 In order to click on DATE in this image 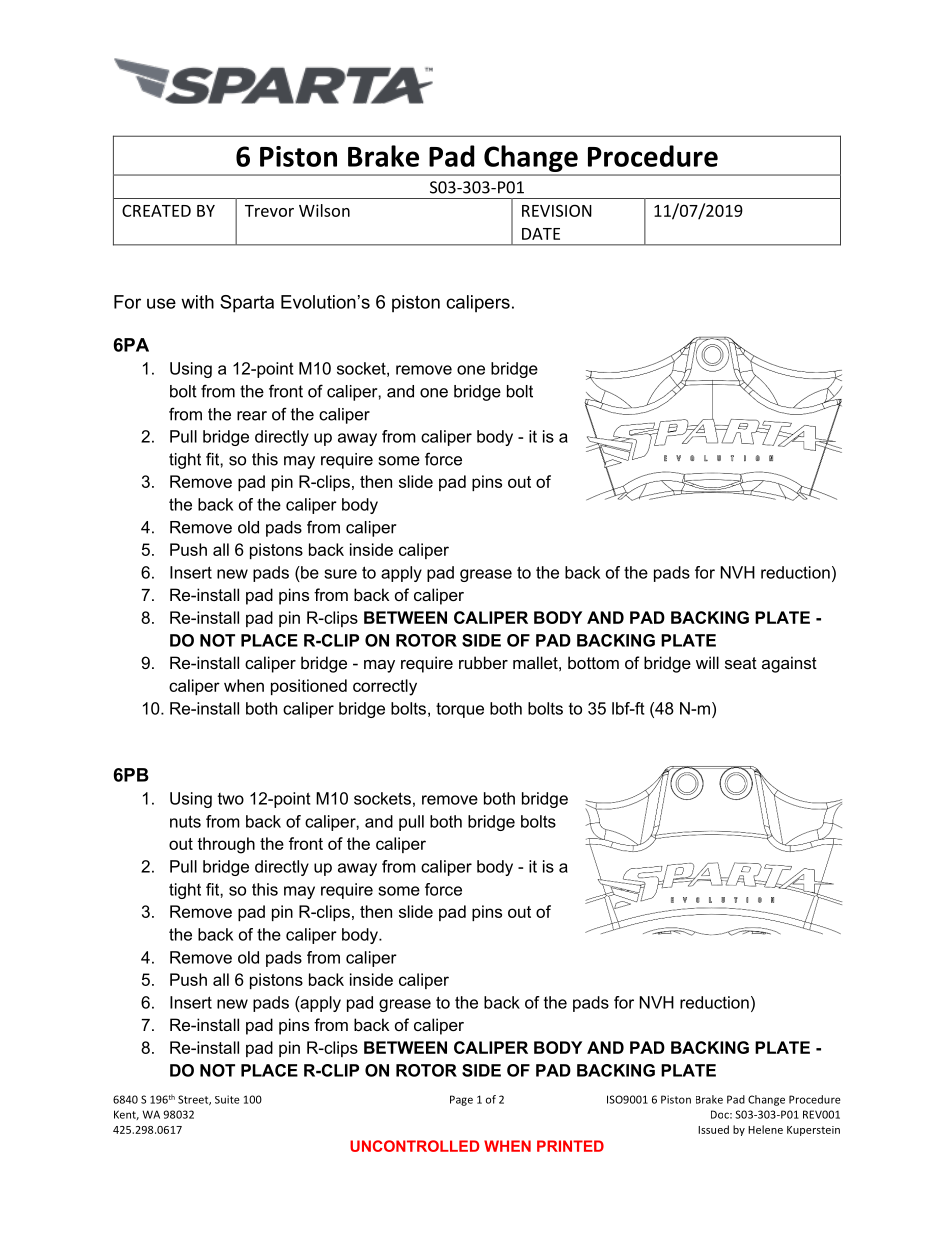, I will do `click(541, 234)`.
